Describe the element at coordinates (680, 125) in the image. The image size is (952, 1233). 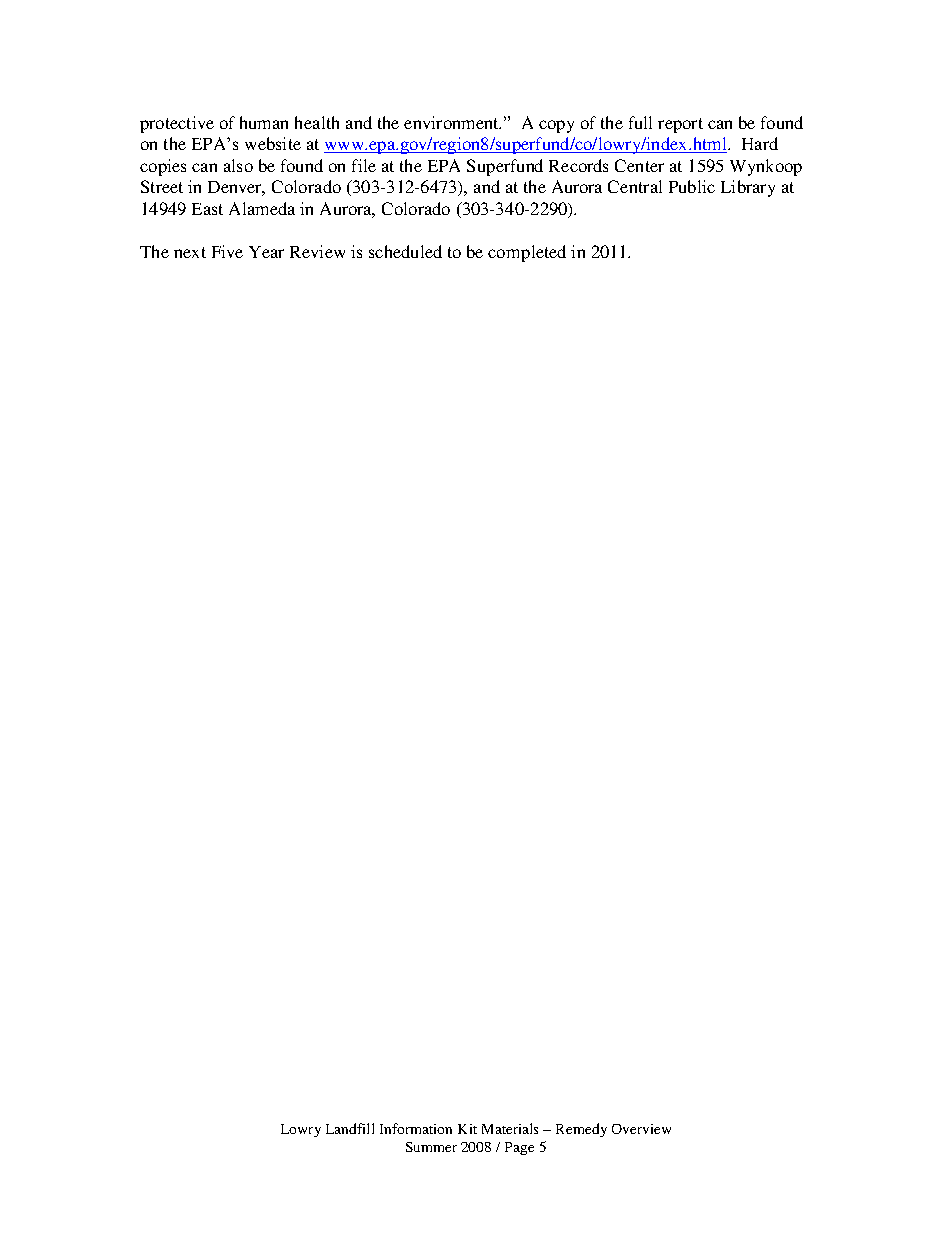
I see `report` at that location.
